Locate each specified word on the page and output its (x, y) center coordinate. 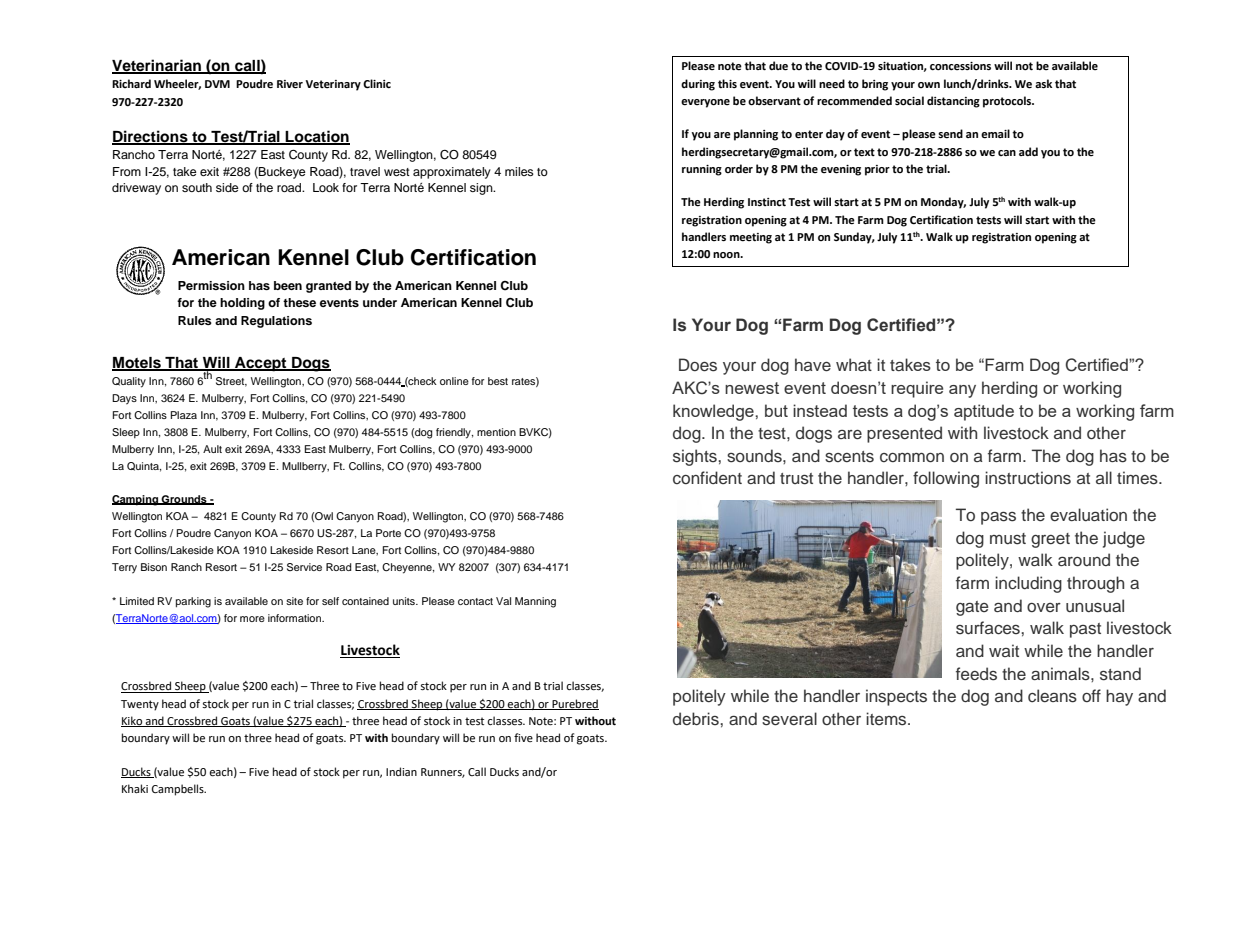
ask (1043, 83)
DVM (217, 84)
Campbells (179, 790)
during (698, 85)
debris (697, 718)
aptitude (984, 412)
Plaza (184, 415)
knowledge (714, 412)
